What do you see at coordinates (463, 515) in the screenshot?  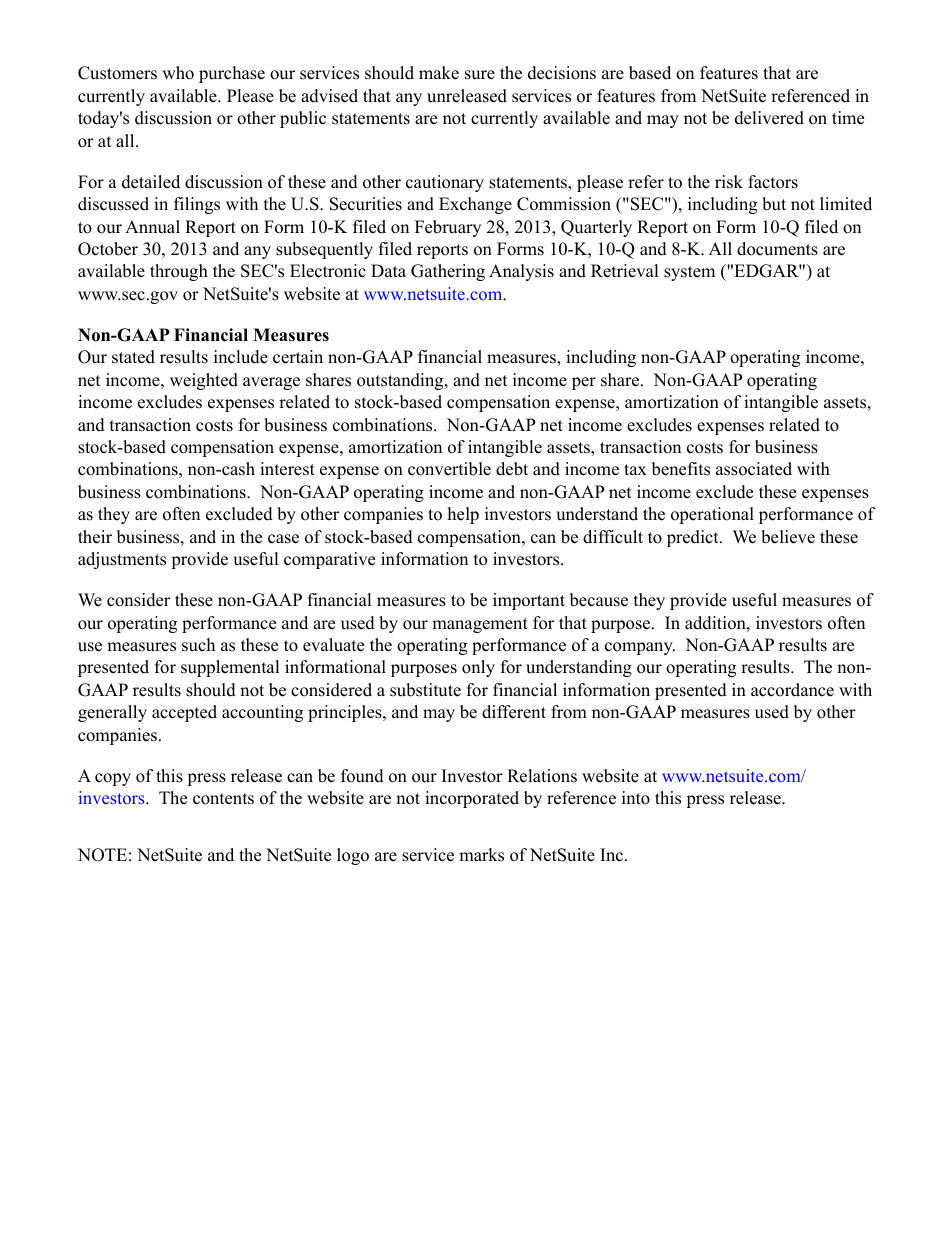 I see `help` at bounding box center [463, 515].
